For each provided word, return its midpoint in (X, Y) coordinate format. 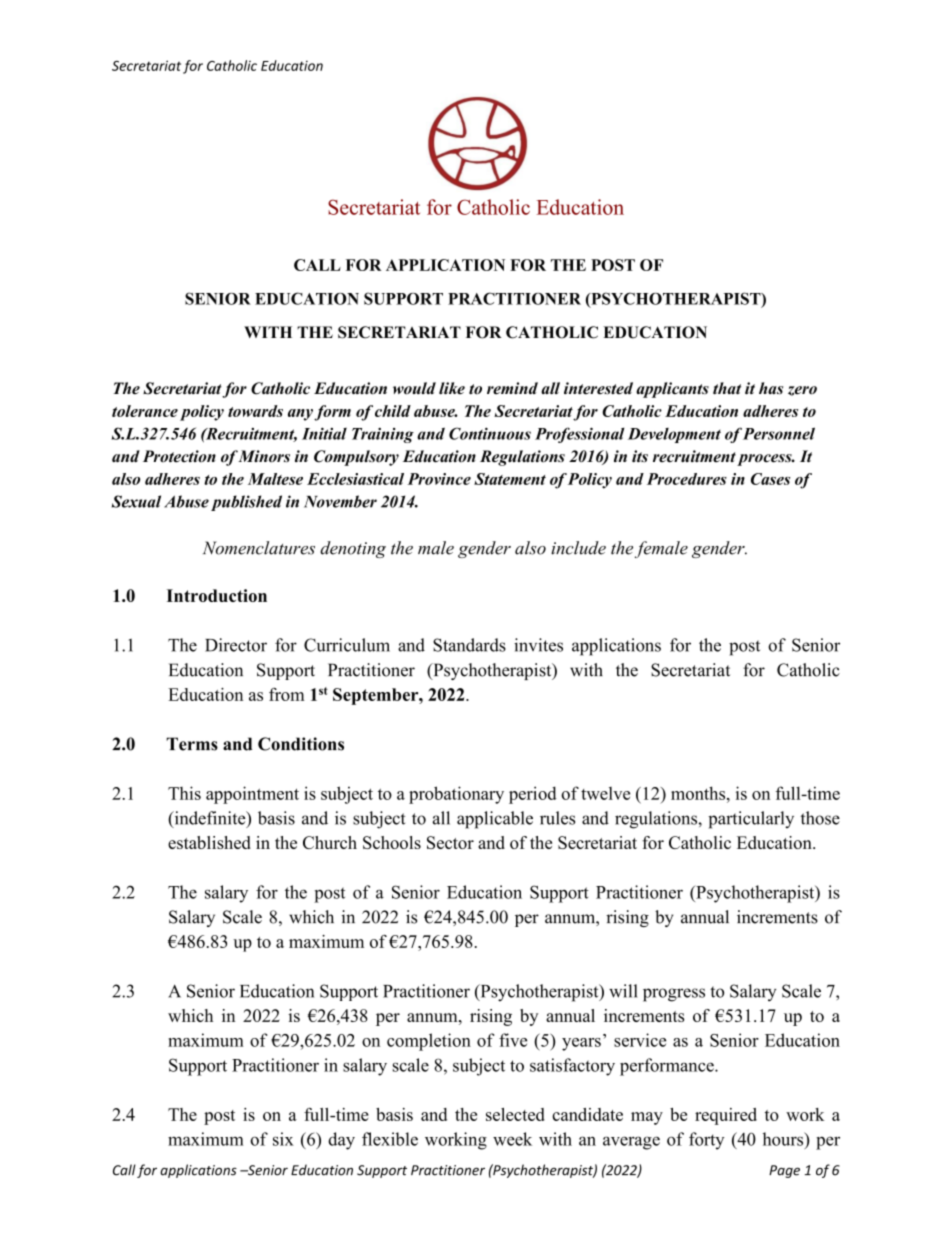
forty (706, 1141)
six (283, 1139)
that (727, 388)
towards (255, 411)
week (512, 1139)
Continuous (490, 433)
